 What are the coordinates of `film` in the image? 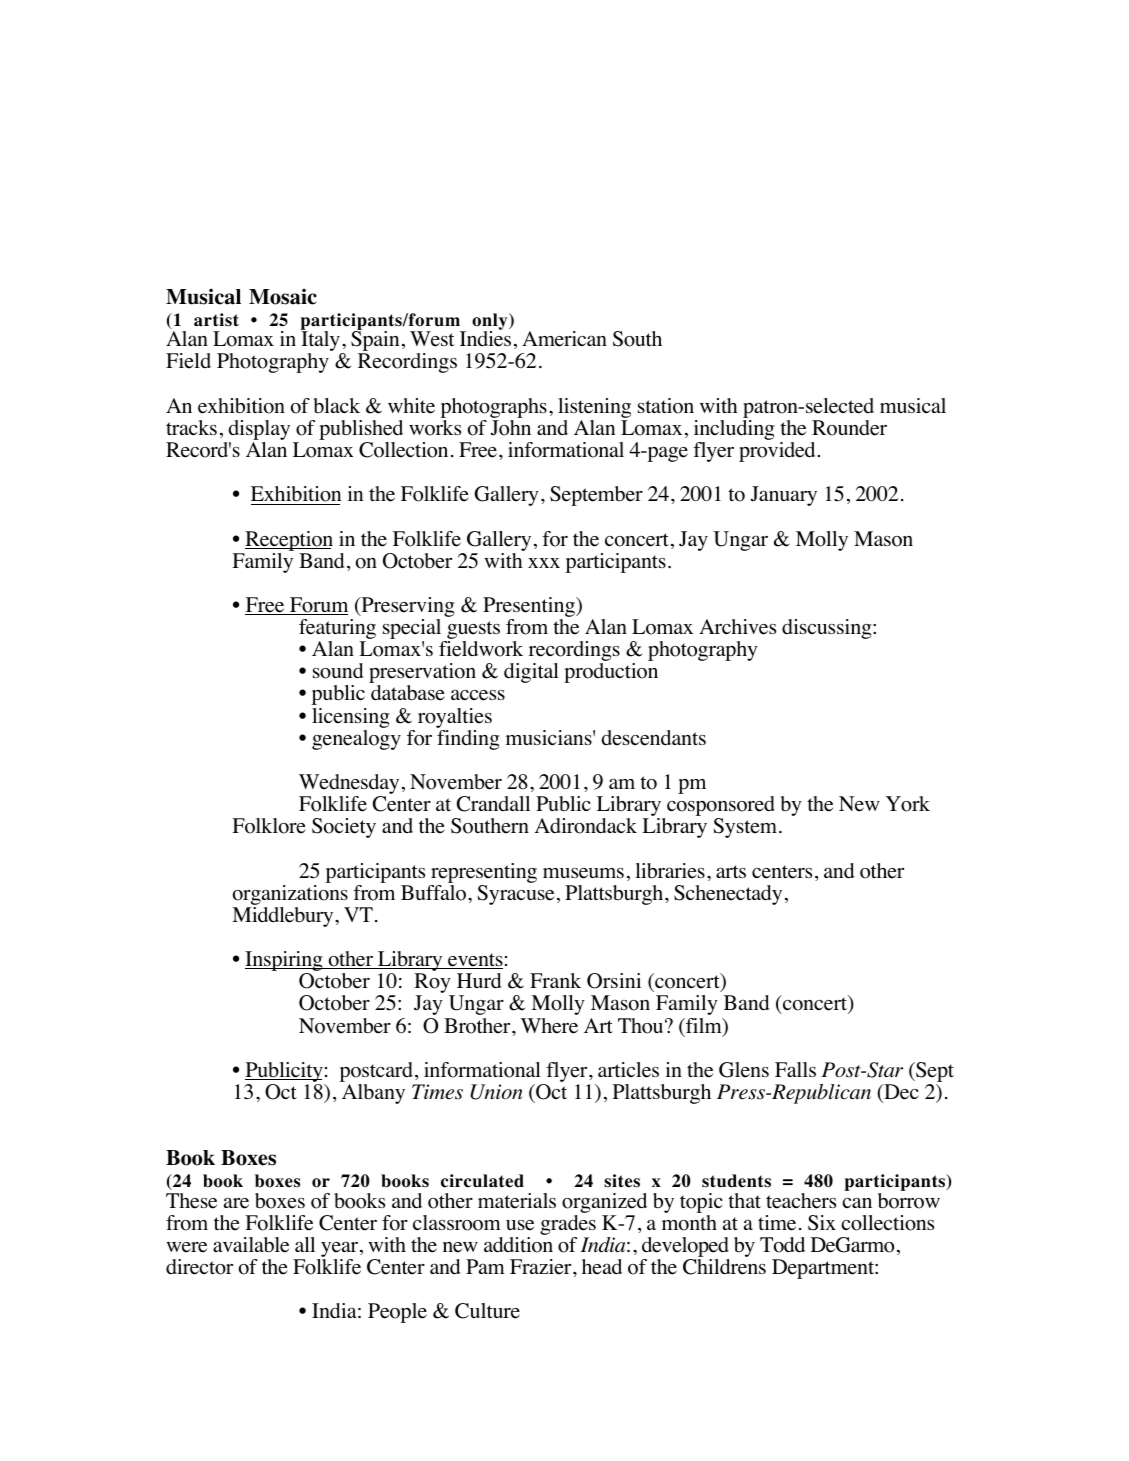 It's located at (704, 1025).
